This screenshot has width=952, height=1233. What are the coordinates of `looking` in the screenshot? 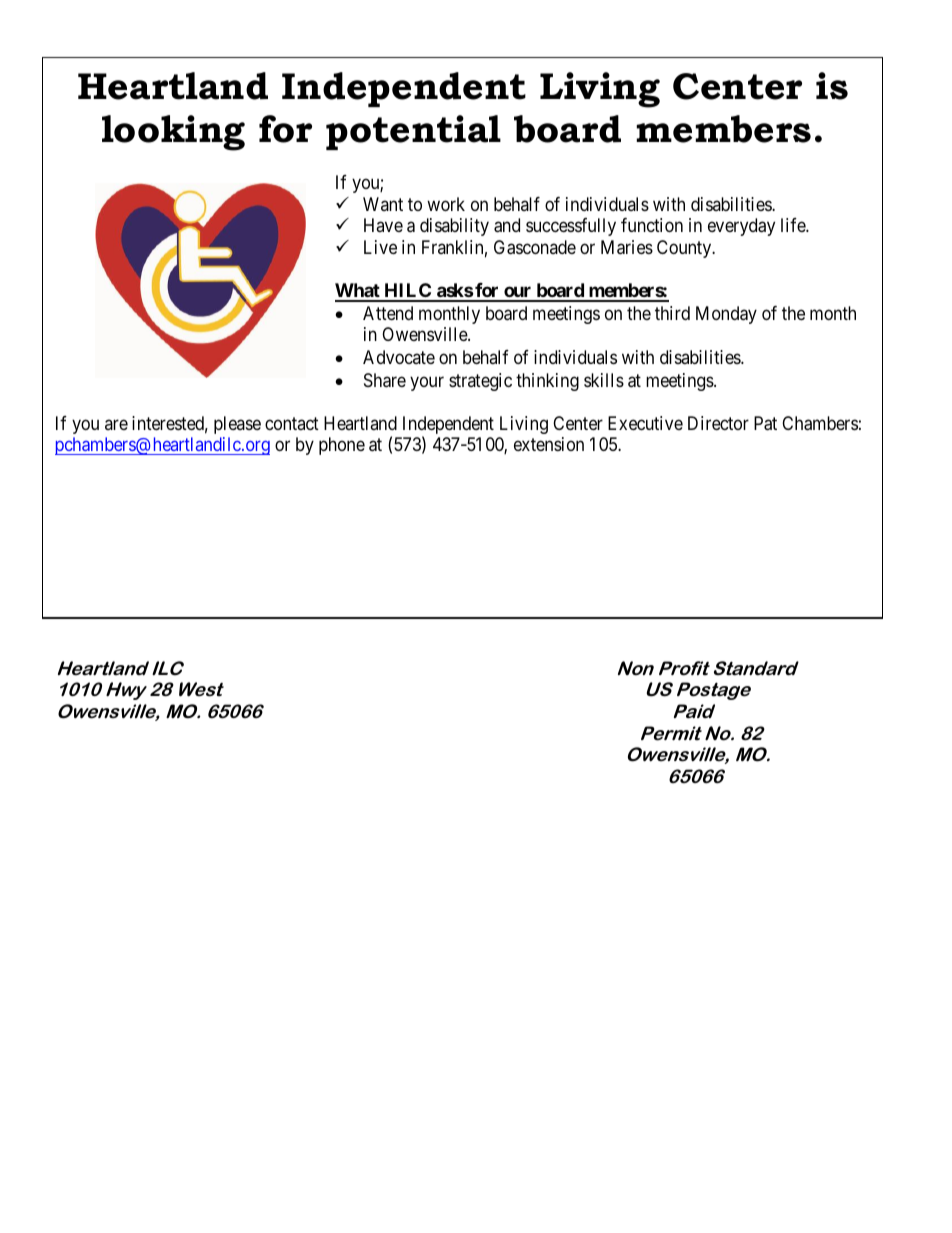 It's located at (173, 133).
